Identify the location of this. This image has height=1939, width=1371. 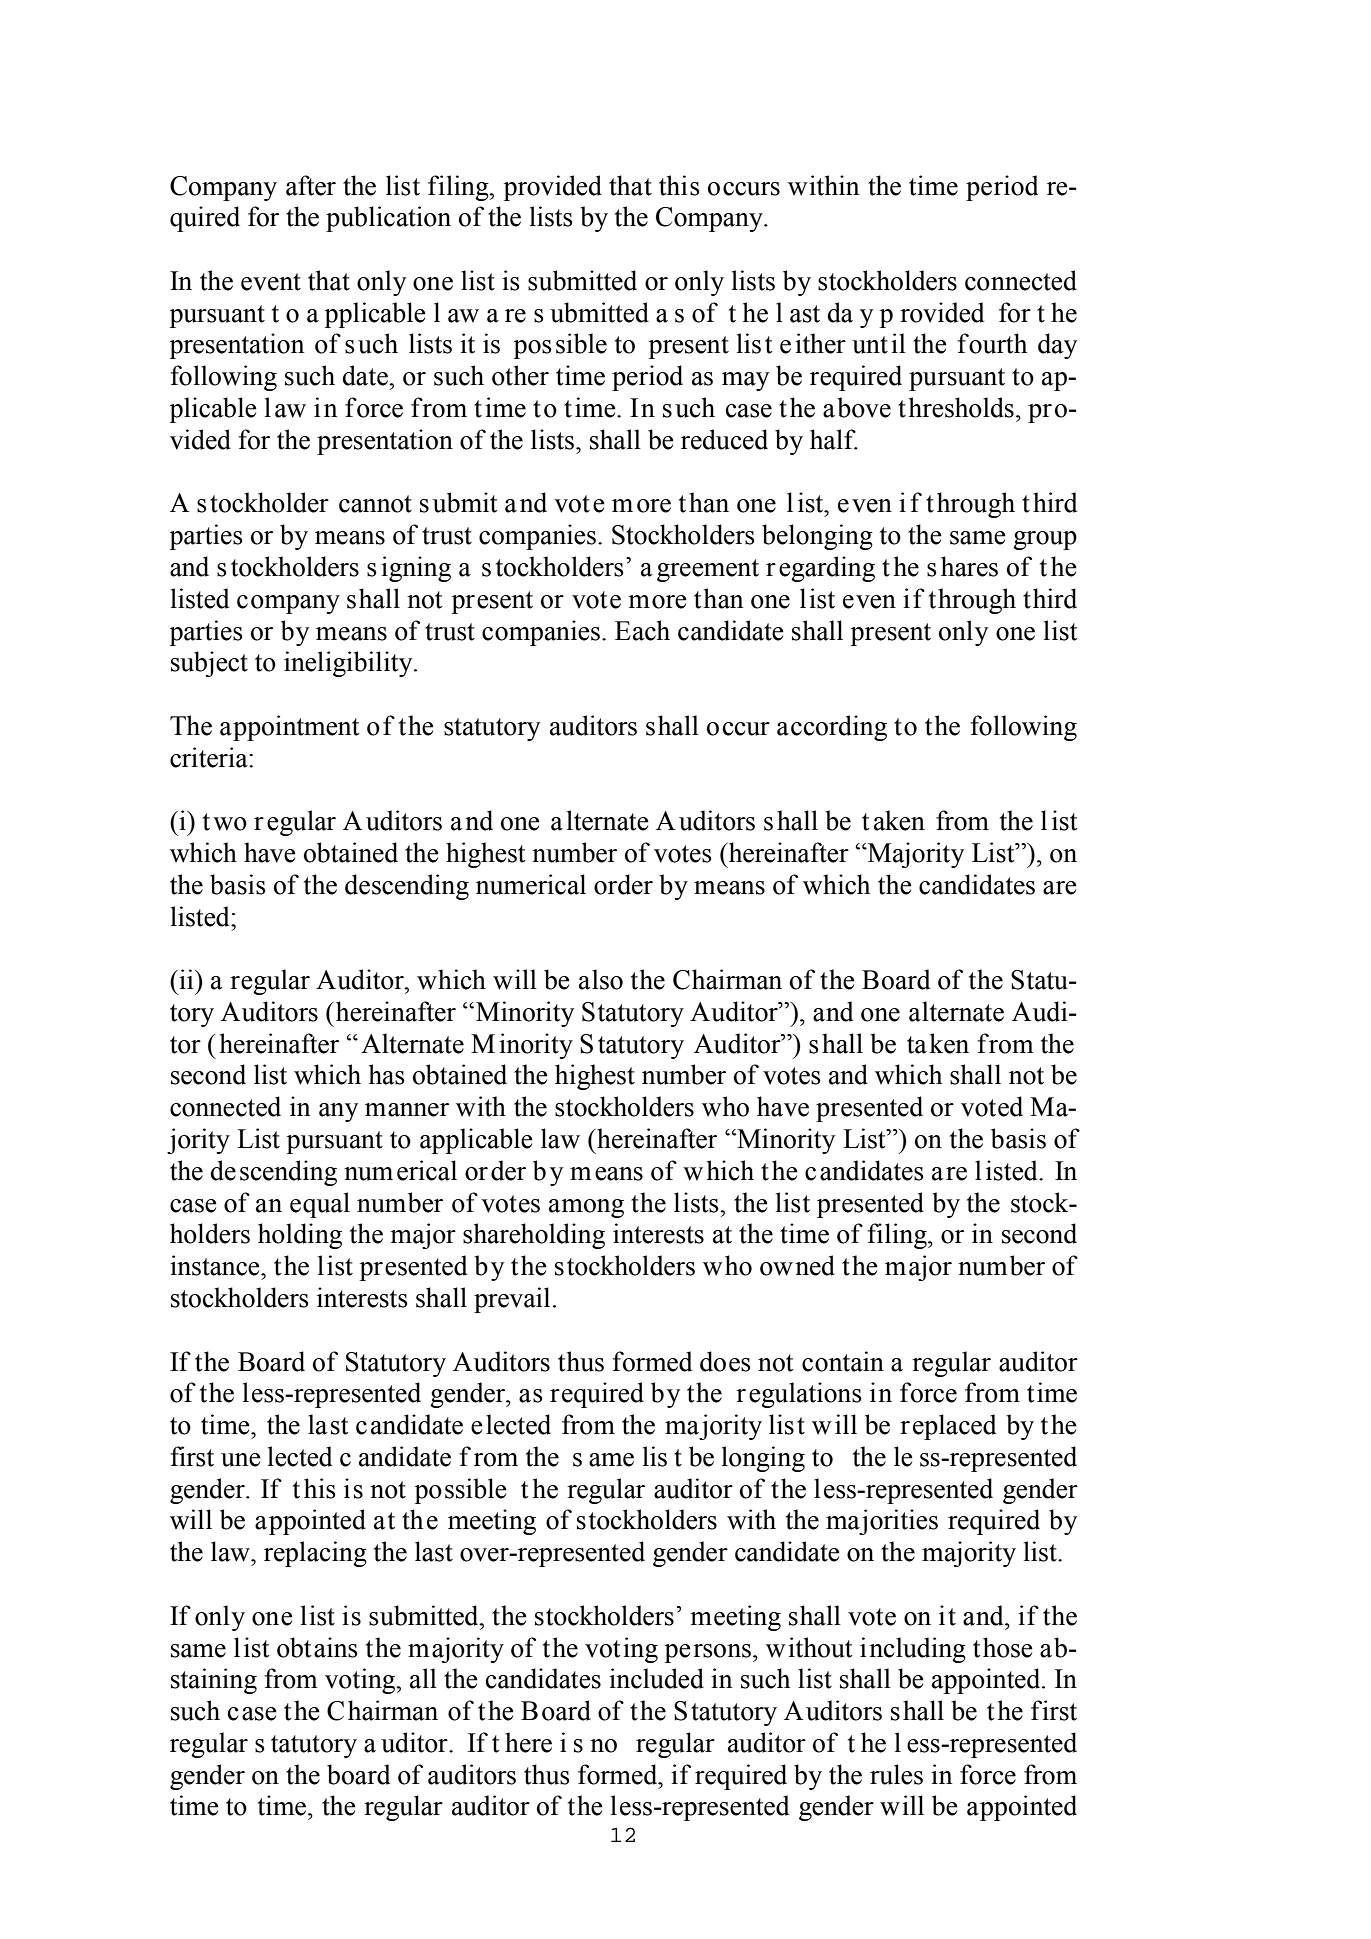
(679, 185).
